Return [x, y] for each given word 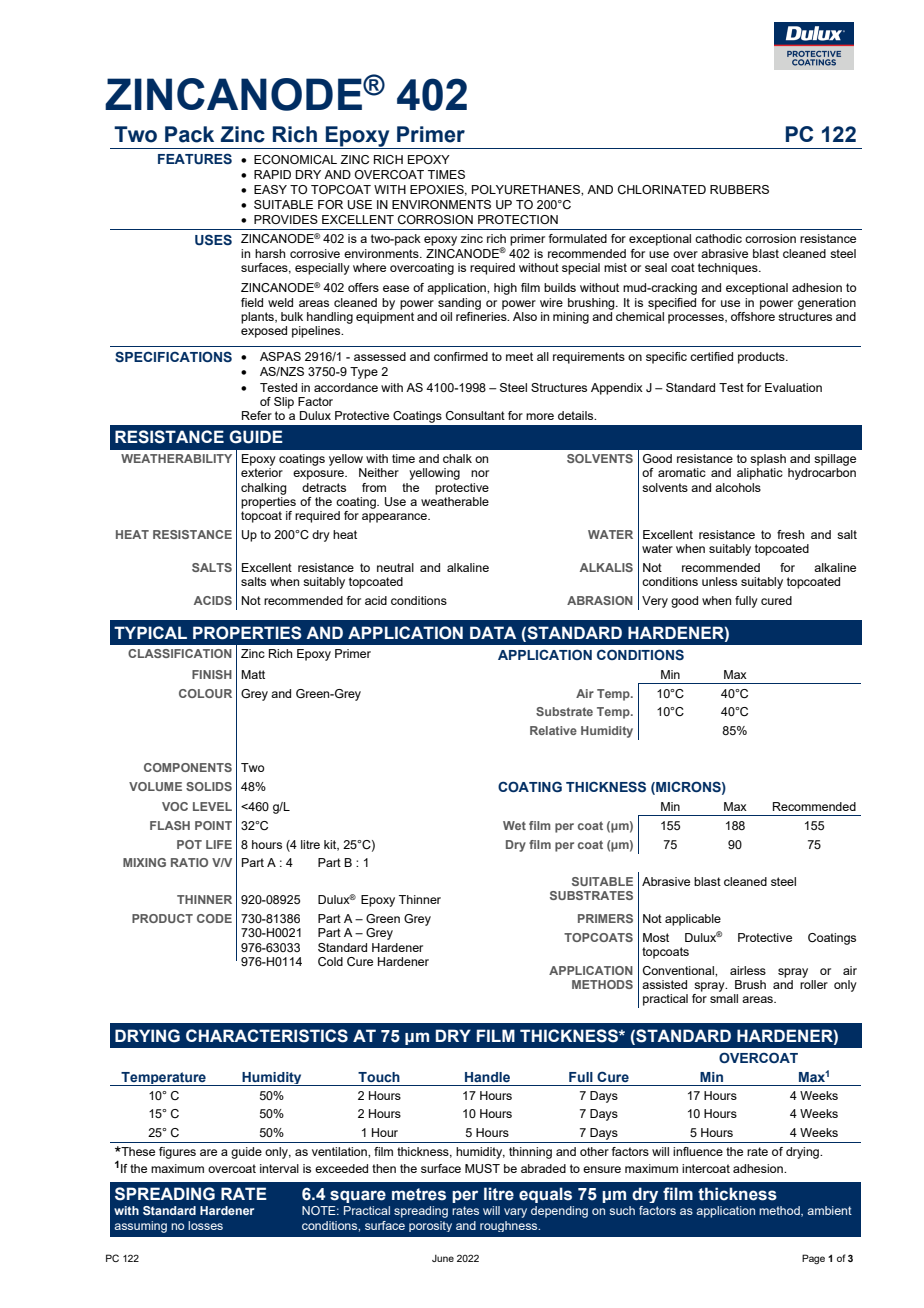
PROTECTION [518, 219]
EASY [270, 189]
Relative [553, 730]
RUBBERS [739, 189]
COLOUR [205, 693]
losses [205, 1225]
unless [719, 581]
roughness [510, 1226]
